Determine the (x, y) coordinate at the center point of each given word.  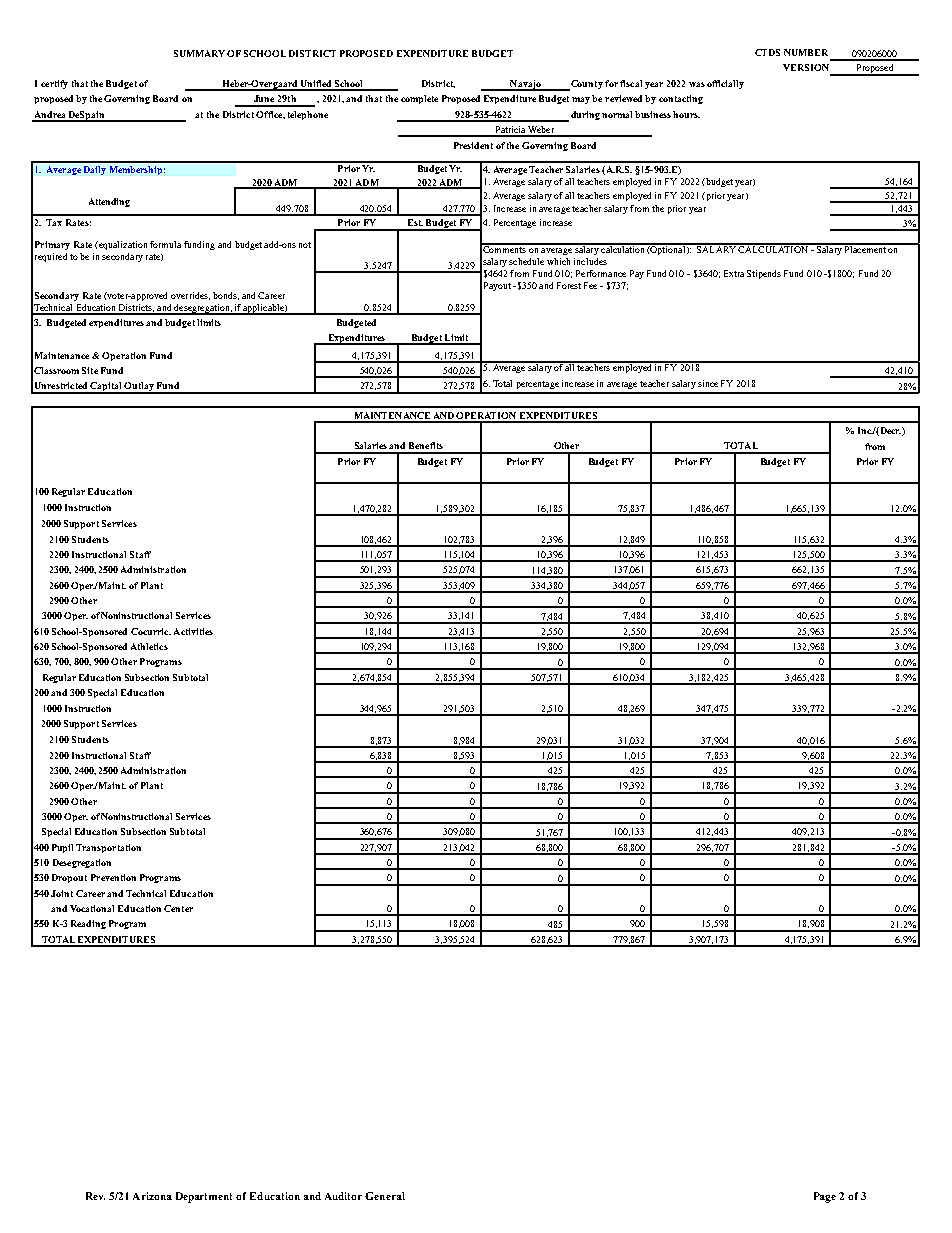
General (385, 1196)
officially (725, 84)
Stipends (764, 274)
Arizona (152, 1196)
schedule (526, 261)
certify (54, 84)
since (708, 383)
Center (178, 908)
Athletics (149, 646)
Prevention (113, 877)
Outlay (139, 388)
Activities (193, 631)
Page (825, 1197)
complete (419, 99)
